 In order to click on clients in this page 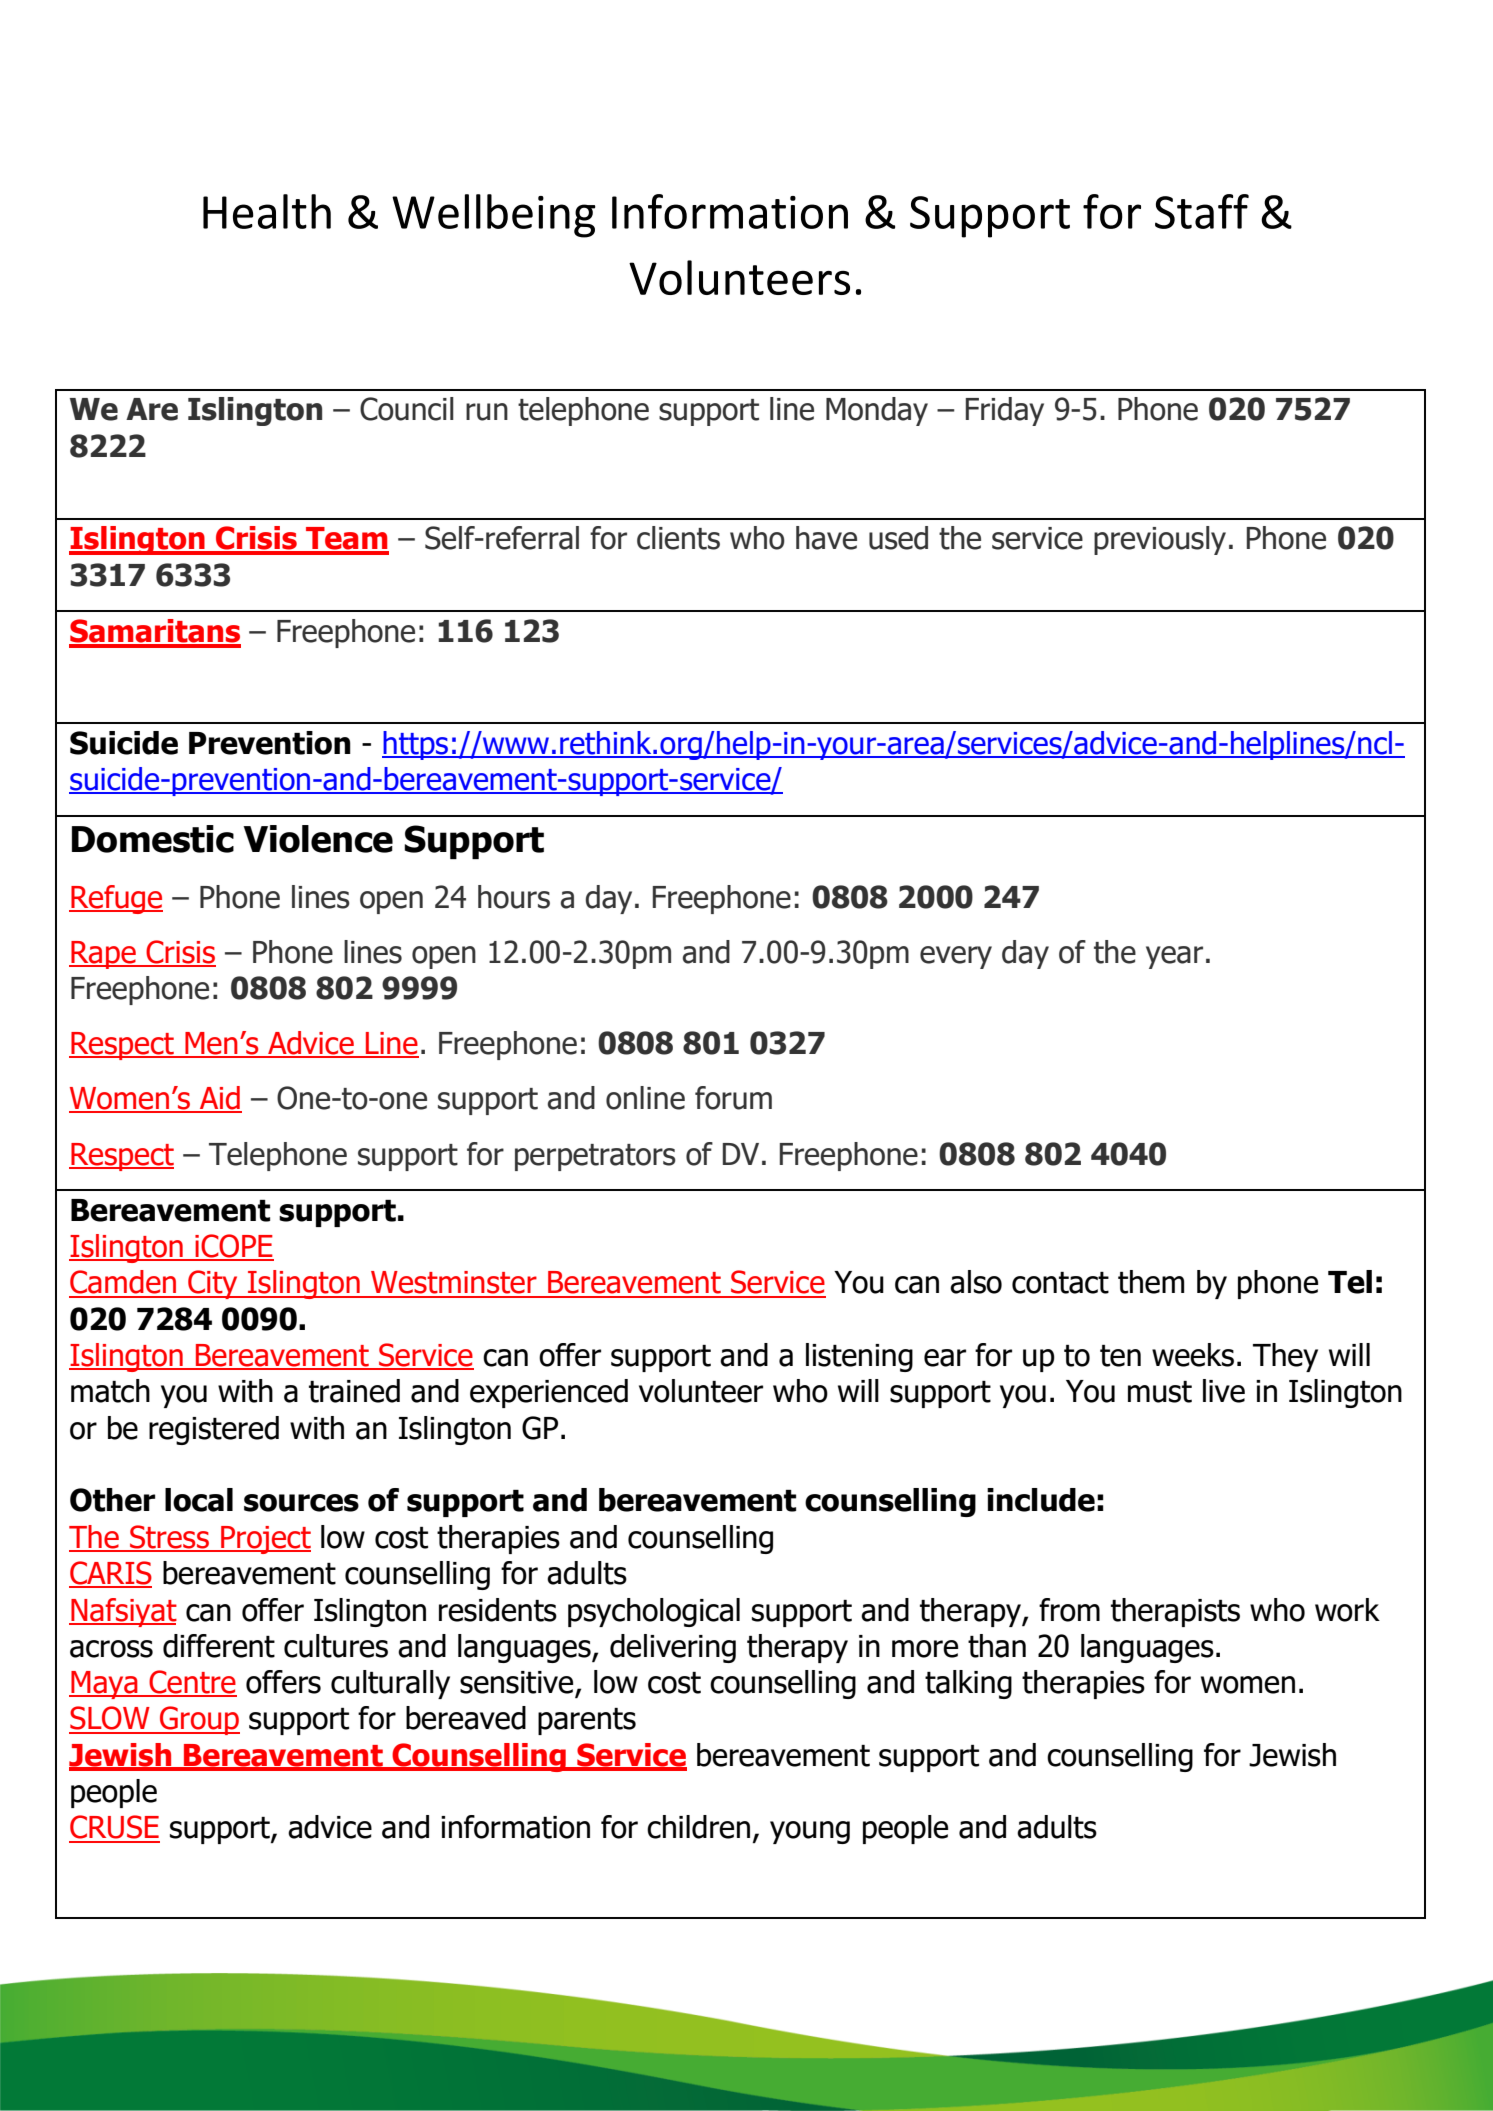, I will do `click(678, 538)`.
